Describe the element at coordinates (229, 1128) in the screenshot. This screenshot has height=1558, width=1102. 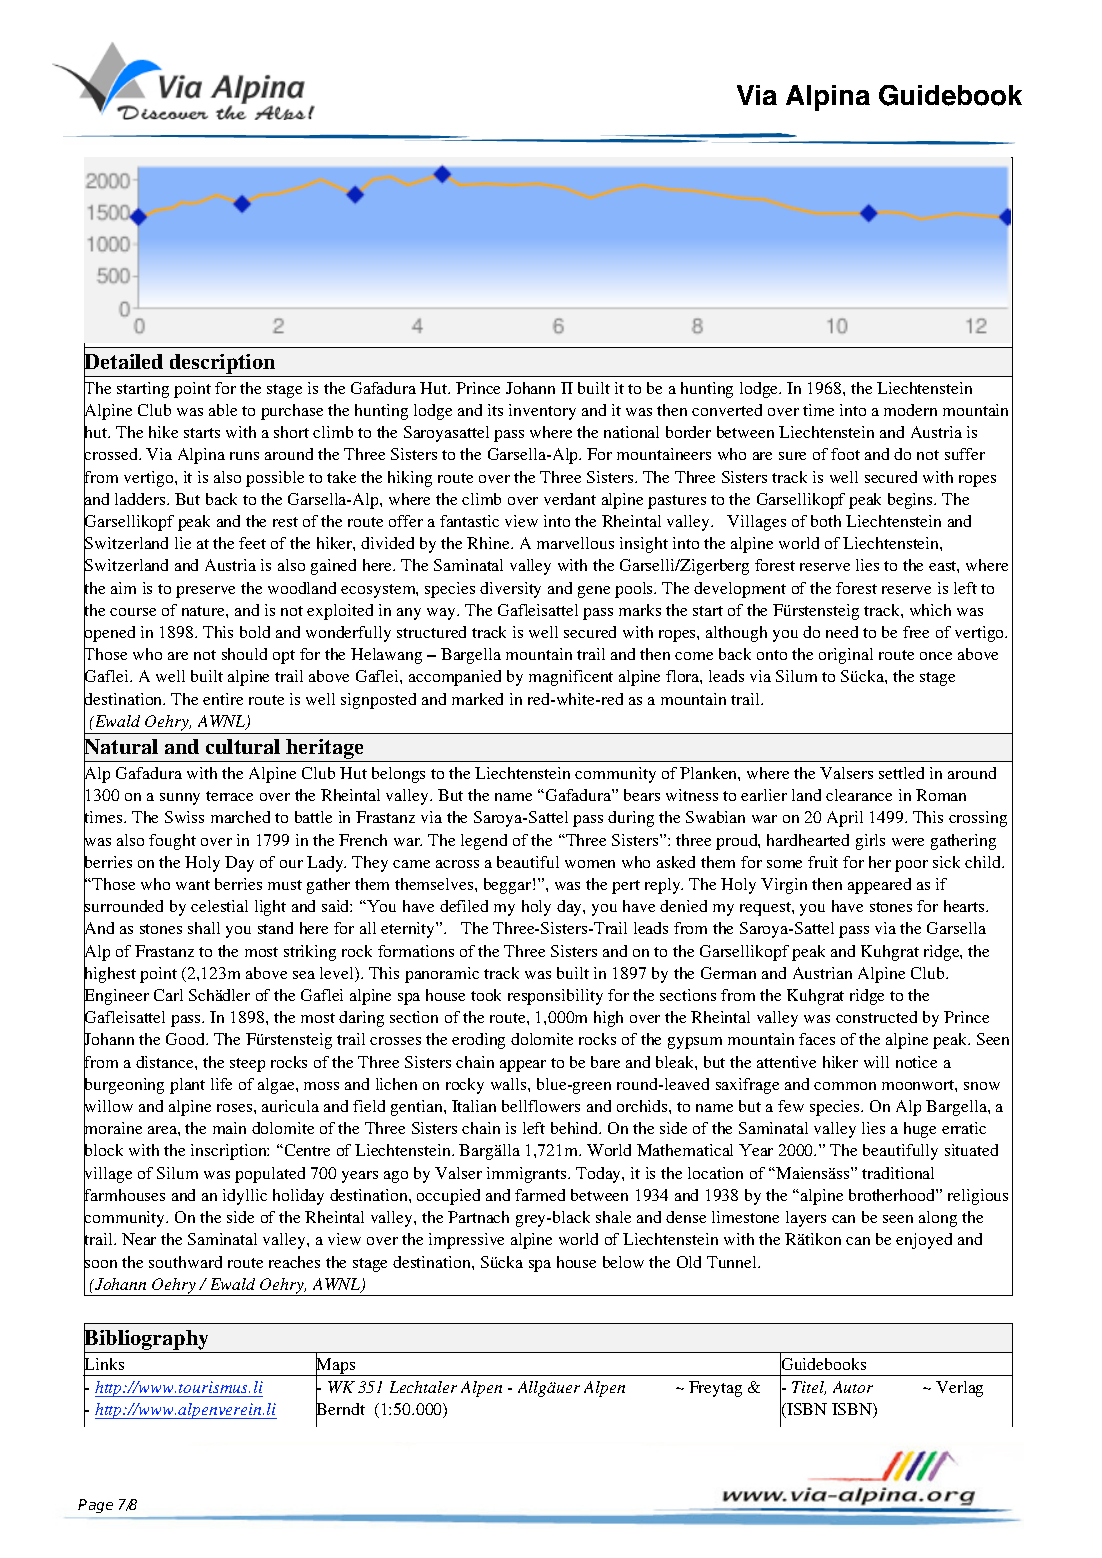
I see `main` at that location.
